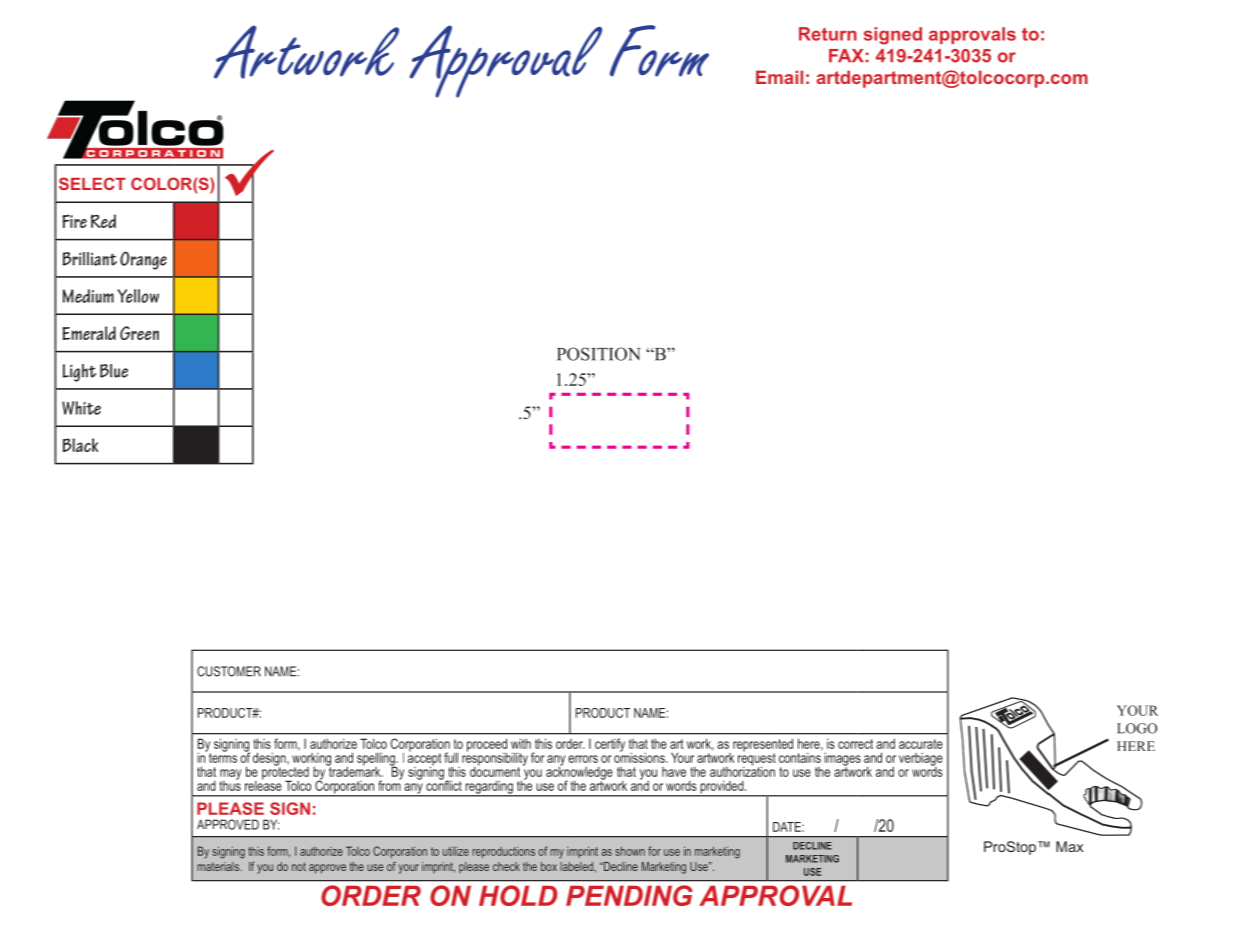 The image size is (1233, 952). Describe the element at coordinates (92, 183) in the screenshot. I see `SELECT` at that location.
